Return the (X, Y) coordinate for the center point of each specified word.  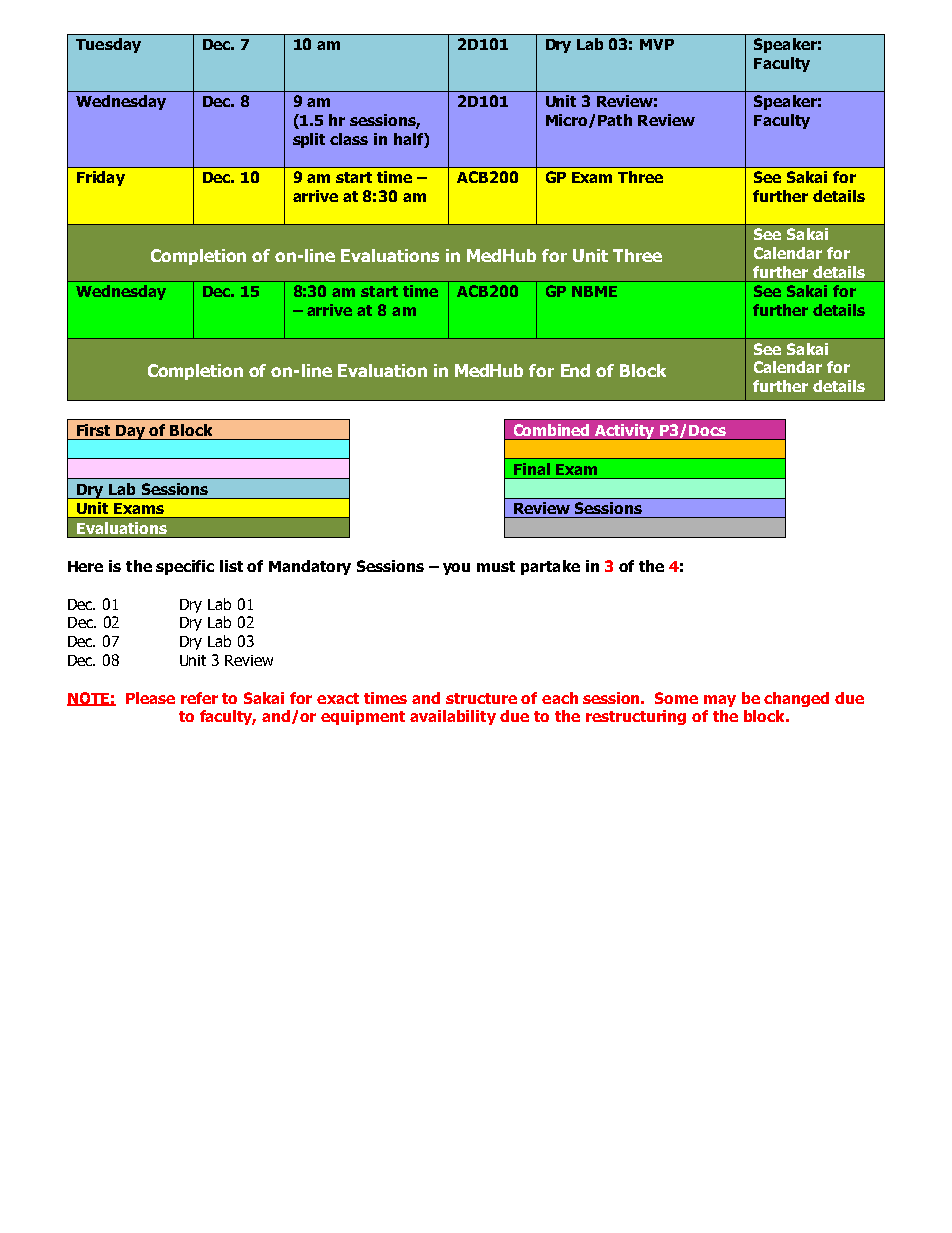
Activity (625, 432)
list (231, 566)
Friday (101, 178)
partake (550, 567)
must (496, 566)
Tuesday (108, 45)
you (456, 569)
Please (150, 698)
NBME (594, 291)
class (349, 139)
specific (185, 567)
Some (676, 698)
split (309, 140)
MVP (657, 44)
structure (481, 698)
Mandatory (310, 567)
